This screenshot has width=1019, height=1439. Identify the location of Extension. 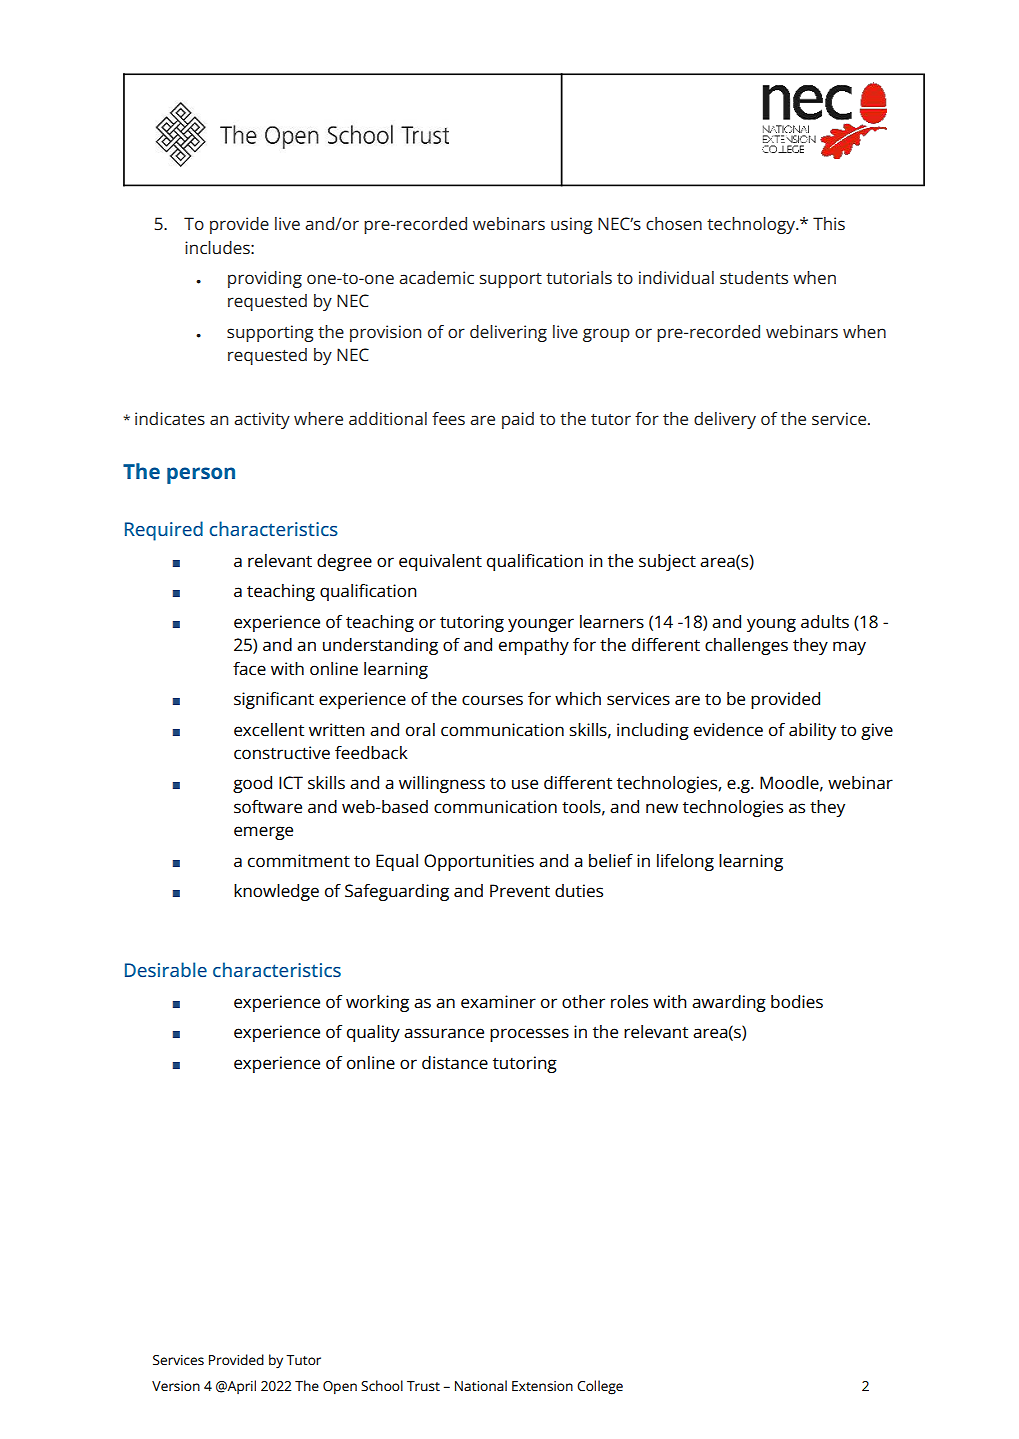
(542, 1386).
